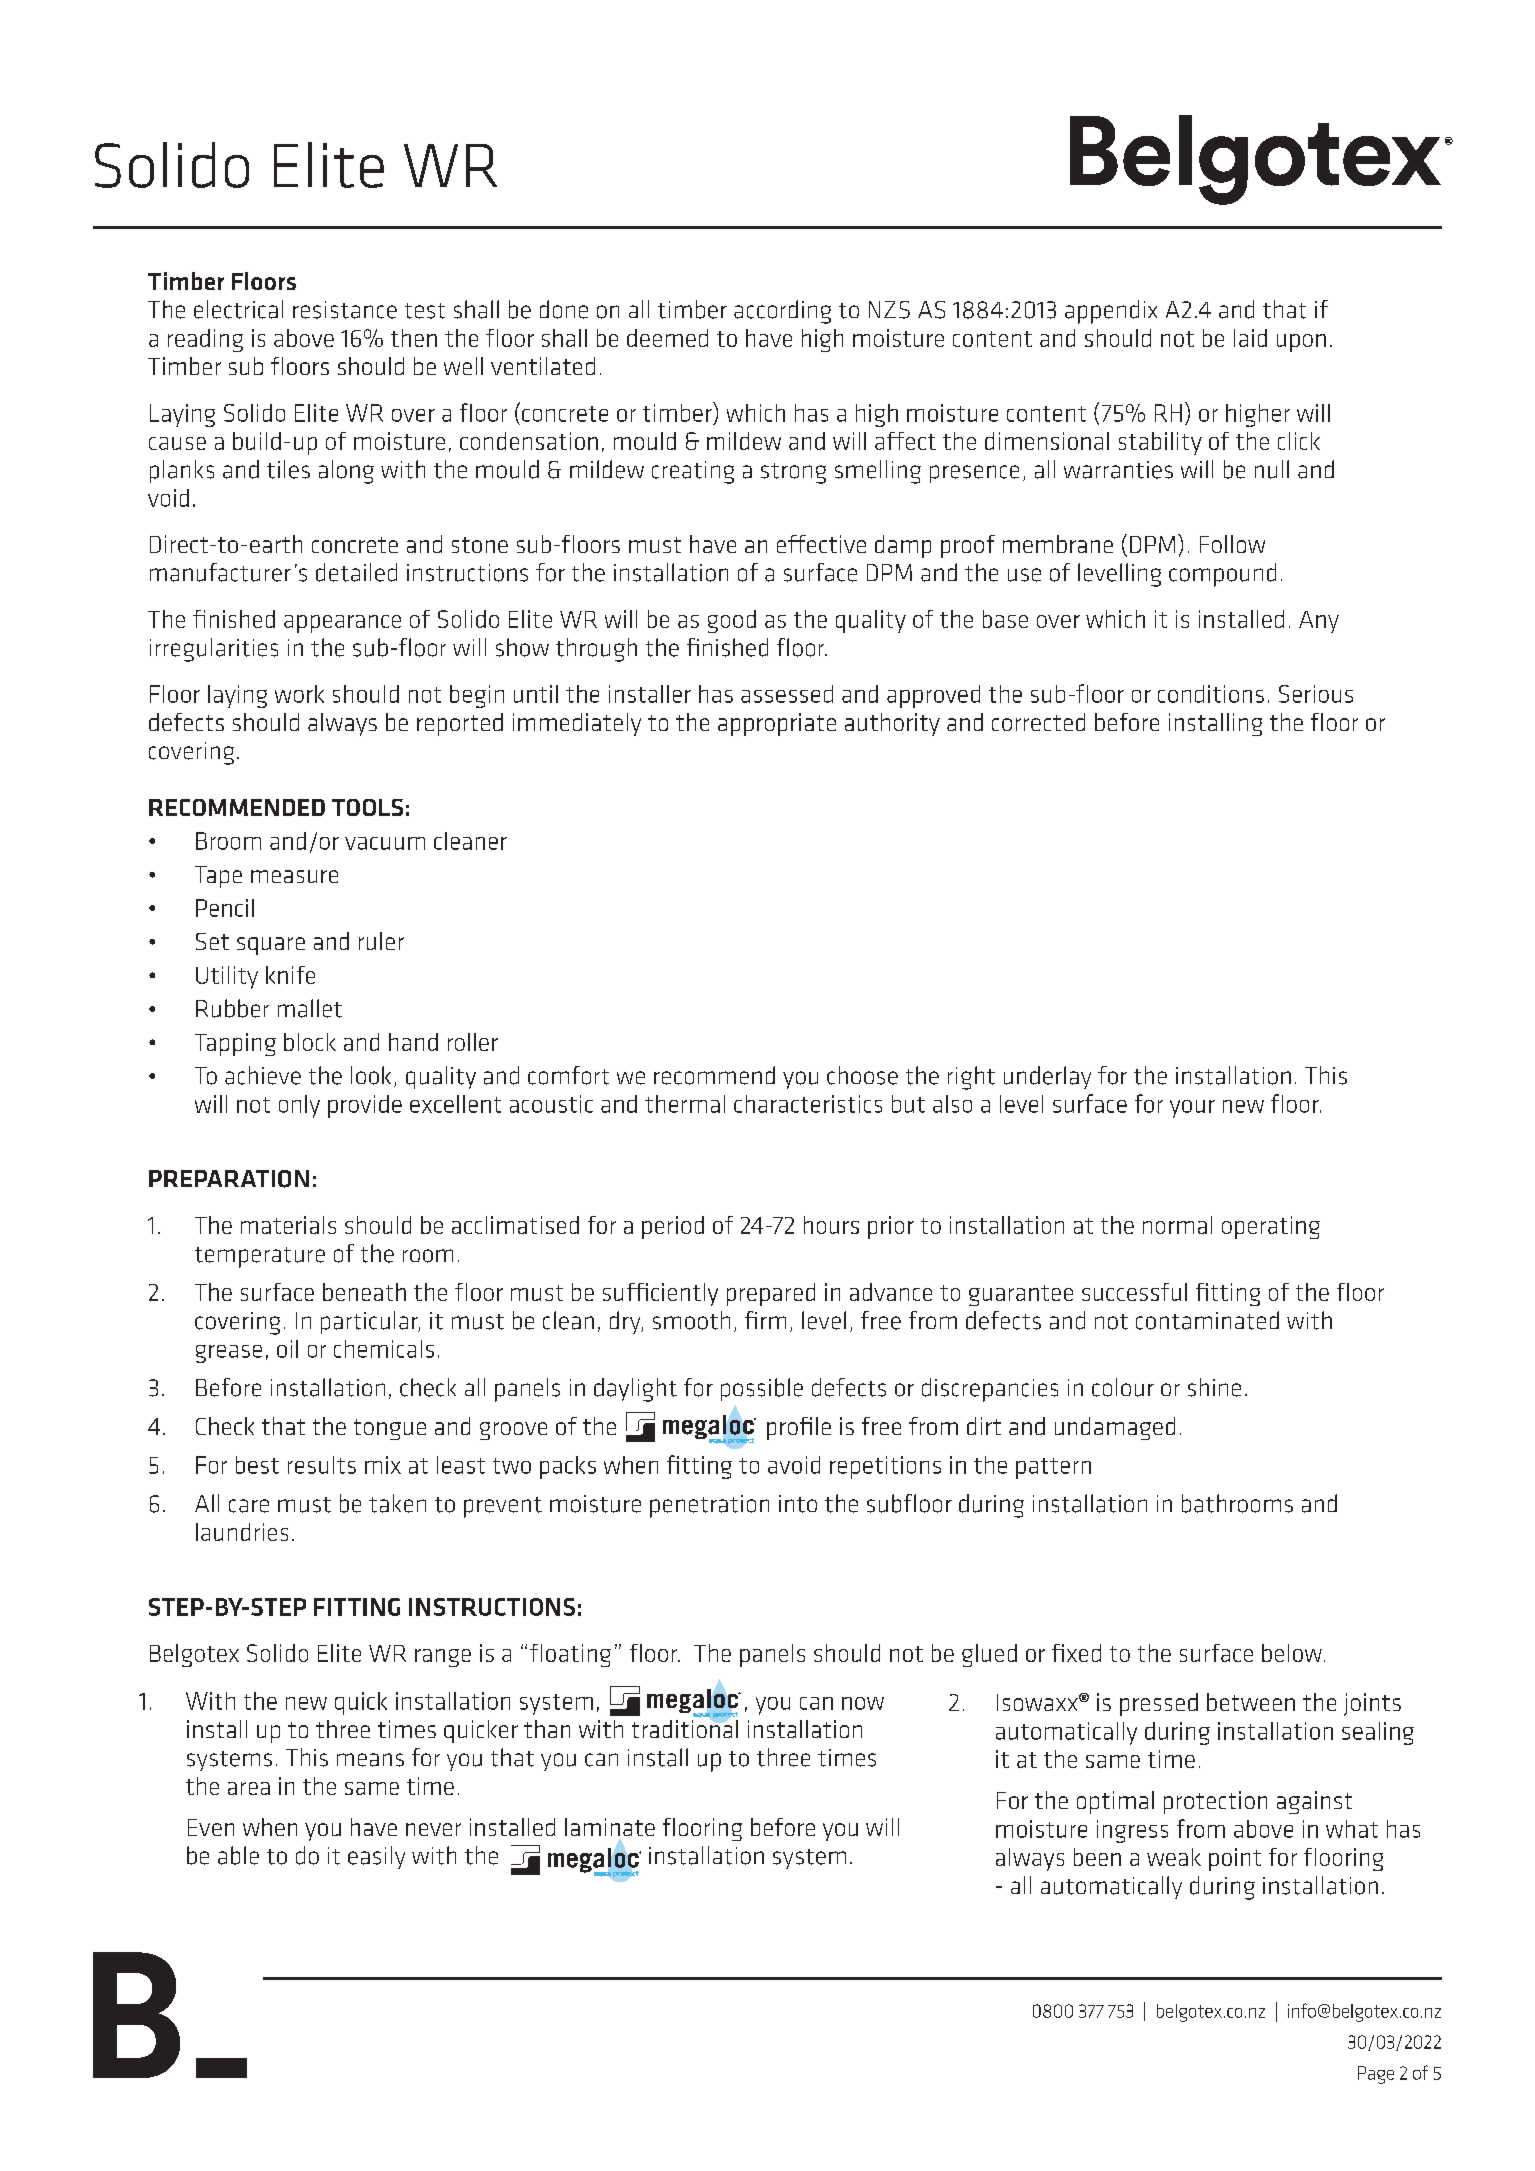 The width and height of the screenshot is (1535, 2171). What do you see at coordinates (1250, 338) in the screenshot?
I see `laid` at bounding box center [1250, 338].
